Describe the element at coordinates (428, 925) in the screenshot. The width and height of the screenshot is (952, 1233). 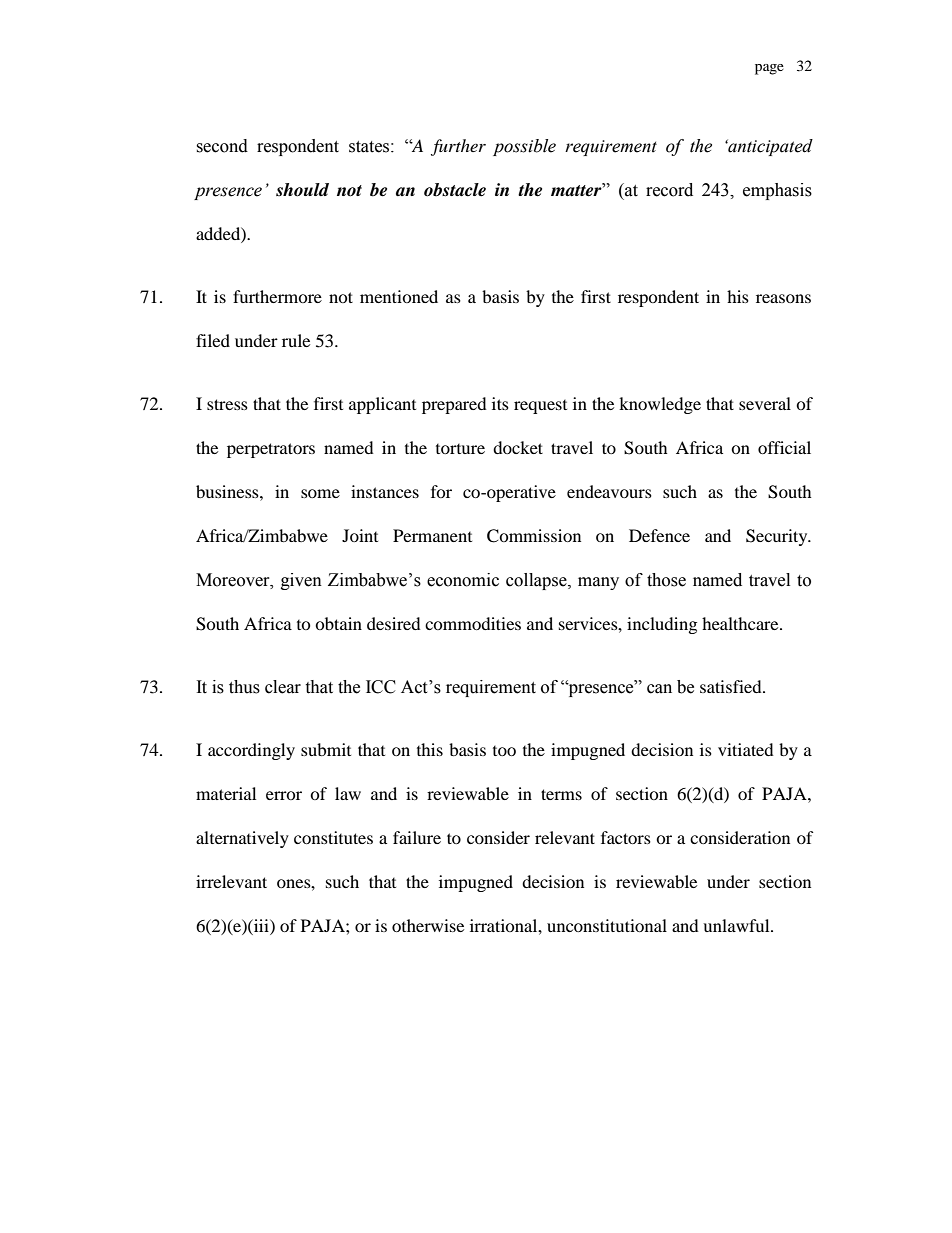
I see `otherwise` at that location.
